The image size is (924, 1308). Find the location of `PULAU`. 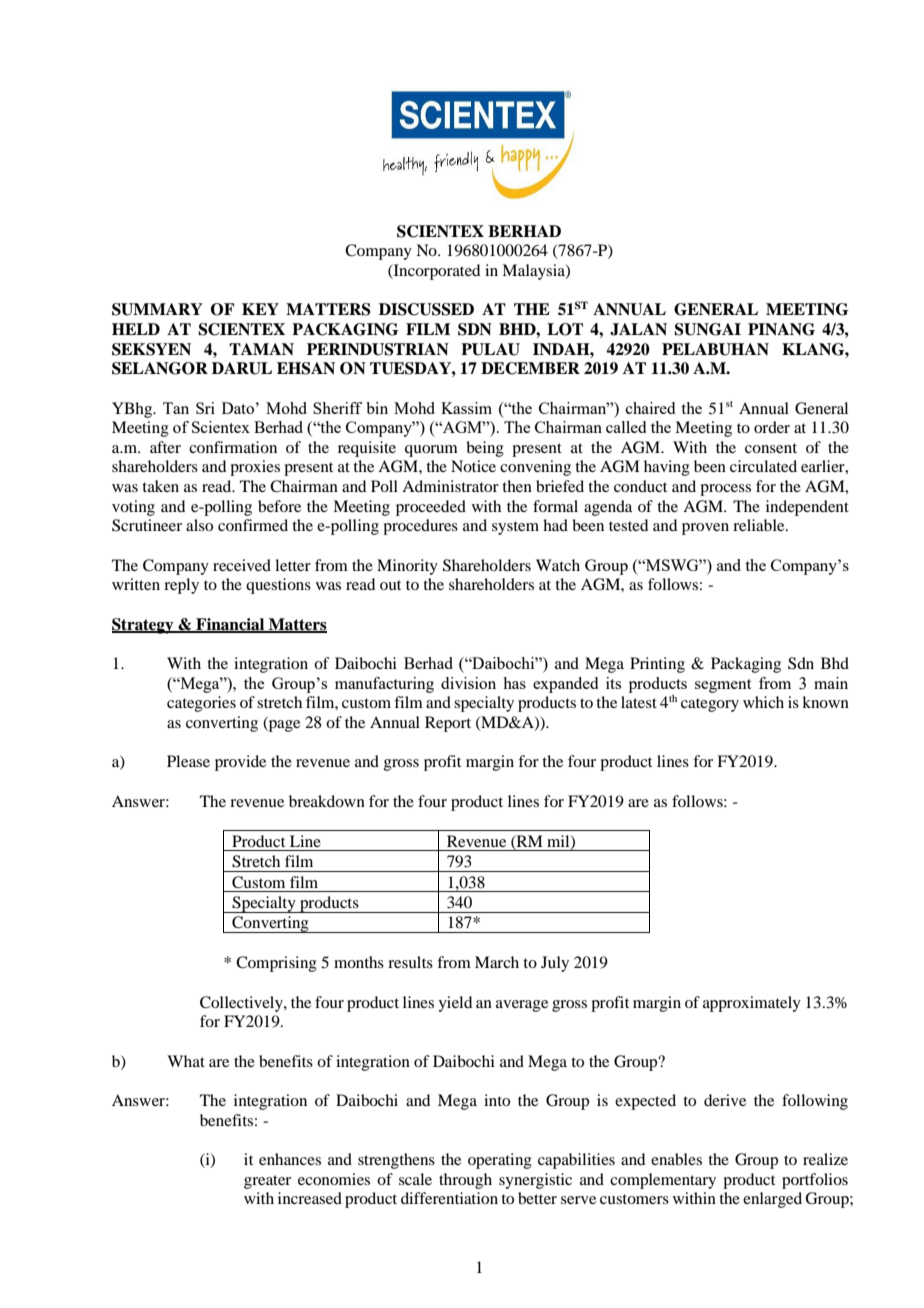

PULAU is located at coordinates (490, 349).
